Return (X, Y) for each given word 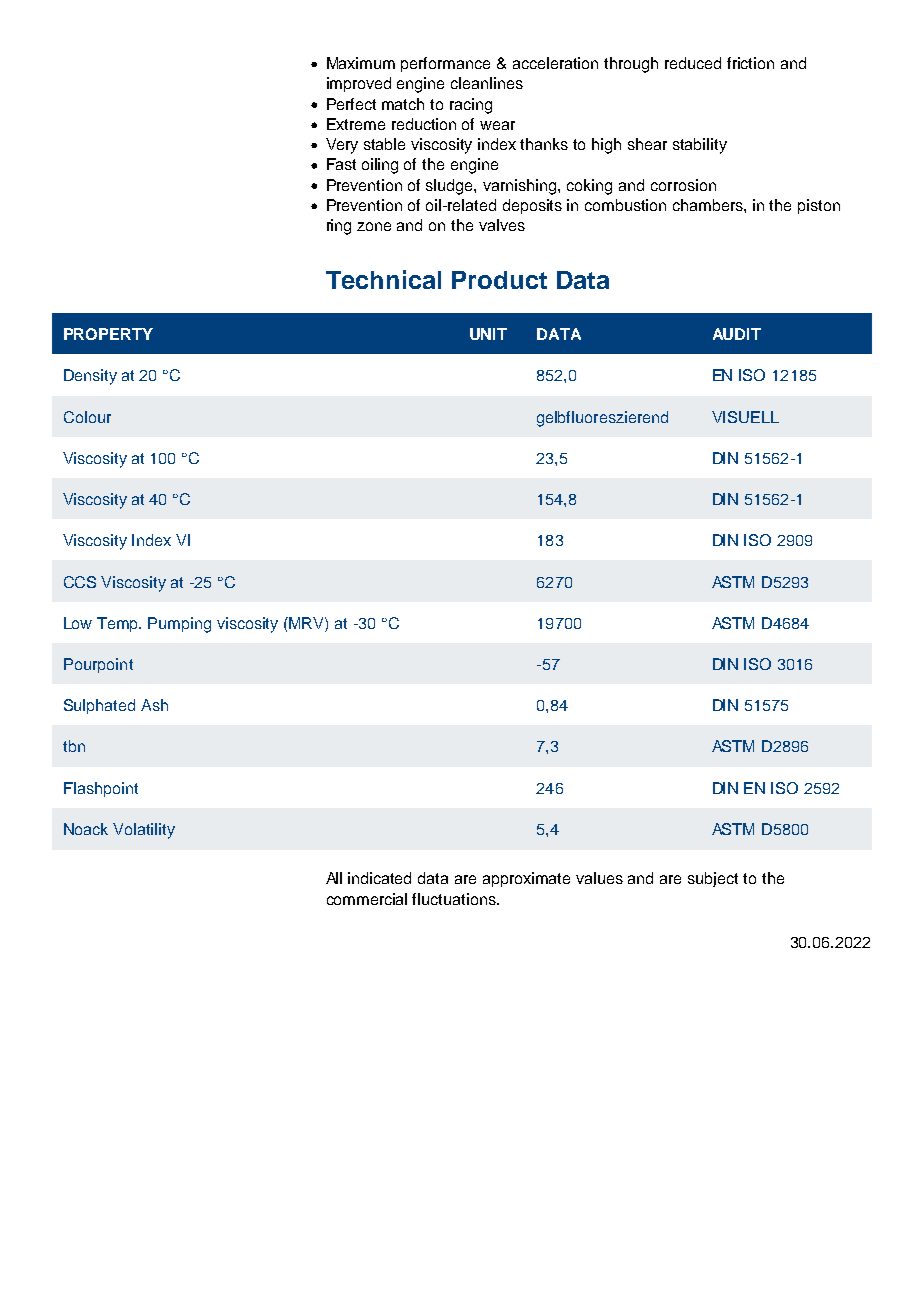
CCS (80, 582)
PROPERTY (108, 334)
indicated (379, 878)
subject (713, 879)
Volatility (144, 831)
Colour (87, 417)
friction (750, 63)
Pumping (179, 625)
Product (499, 280)
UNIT (488, 334)
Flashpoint (101, 789)
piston (819, 206)
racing (471, 106)
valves (502, 225)
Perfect (351, 104)
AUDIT (737, 334)
